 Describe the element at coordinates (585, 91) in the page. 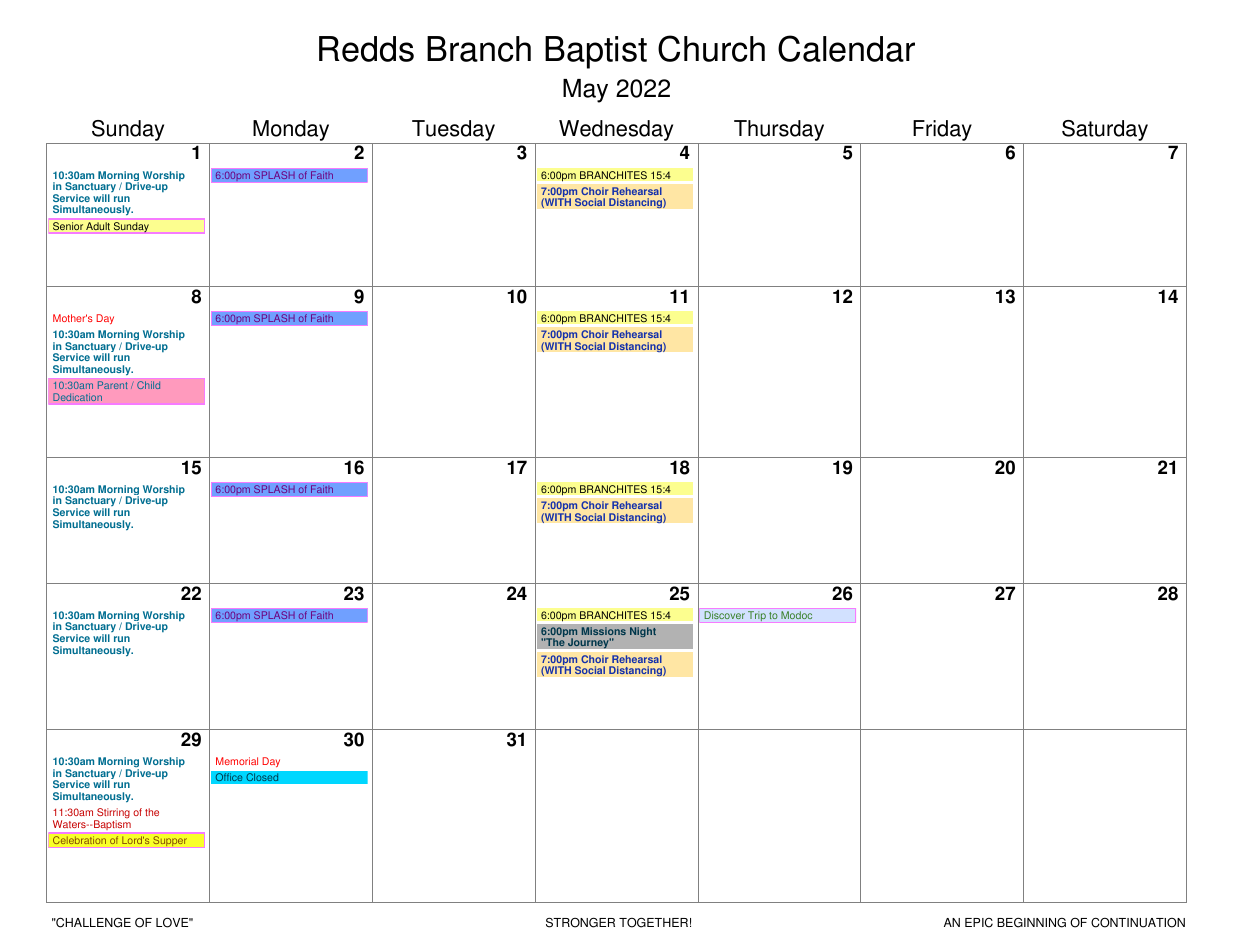

I see `May` at that location.
